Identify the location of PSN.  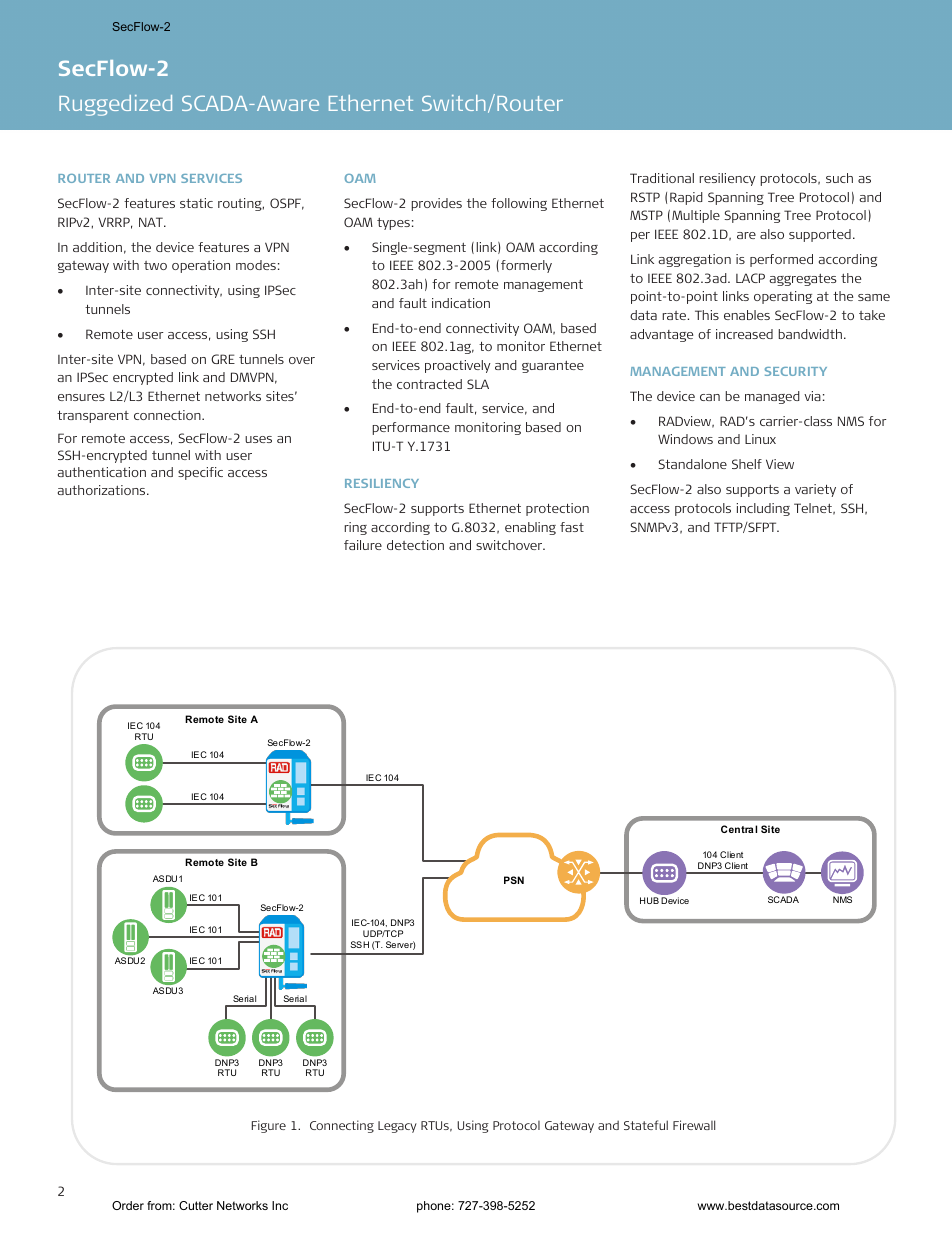
(514, 880).
